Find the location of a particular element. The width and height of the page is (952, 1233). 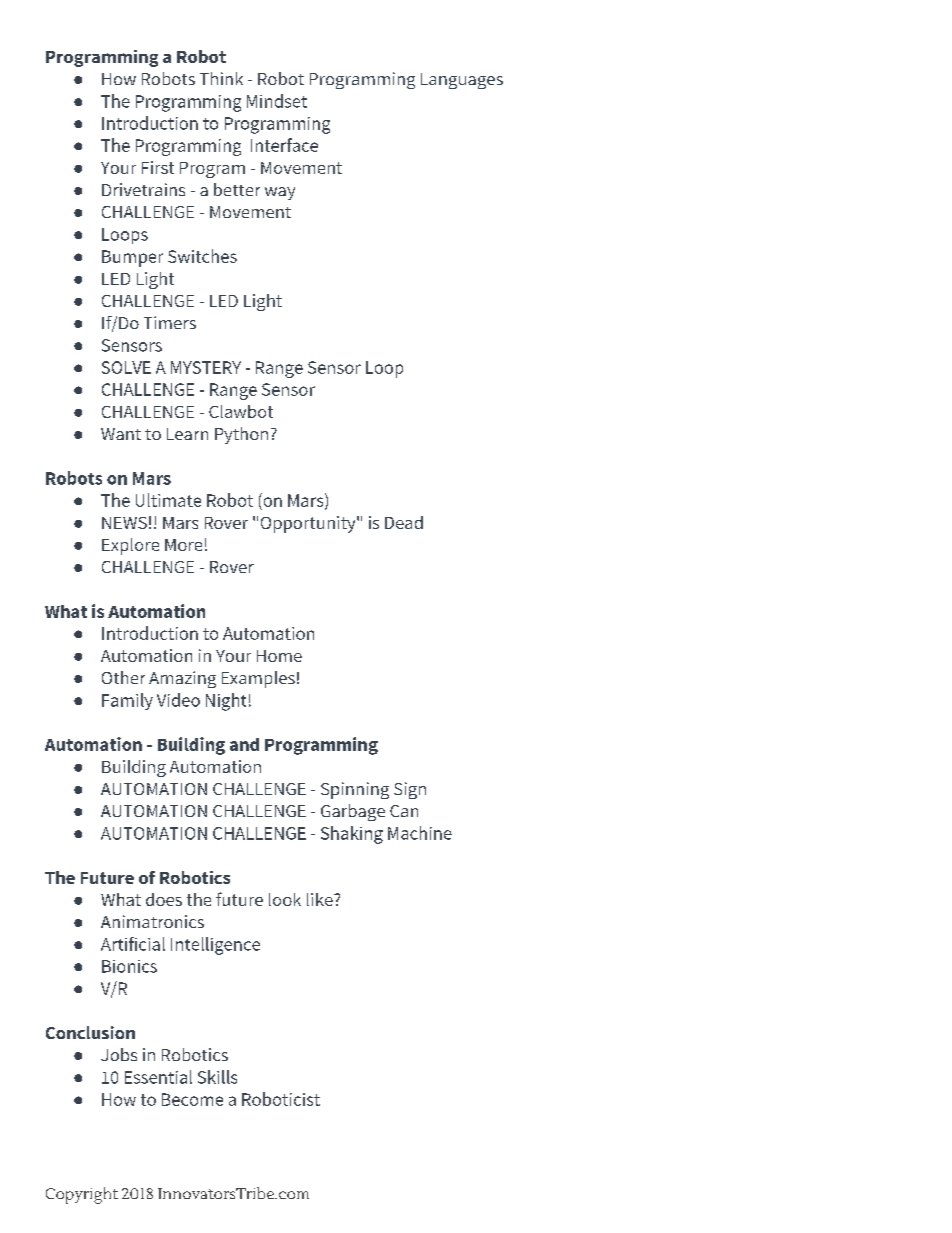

Sign is located at coordinates (410, 790).
